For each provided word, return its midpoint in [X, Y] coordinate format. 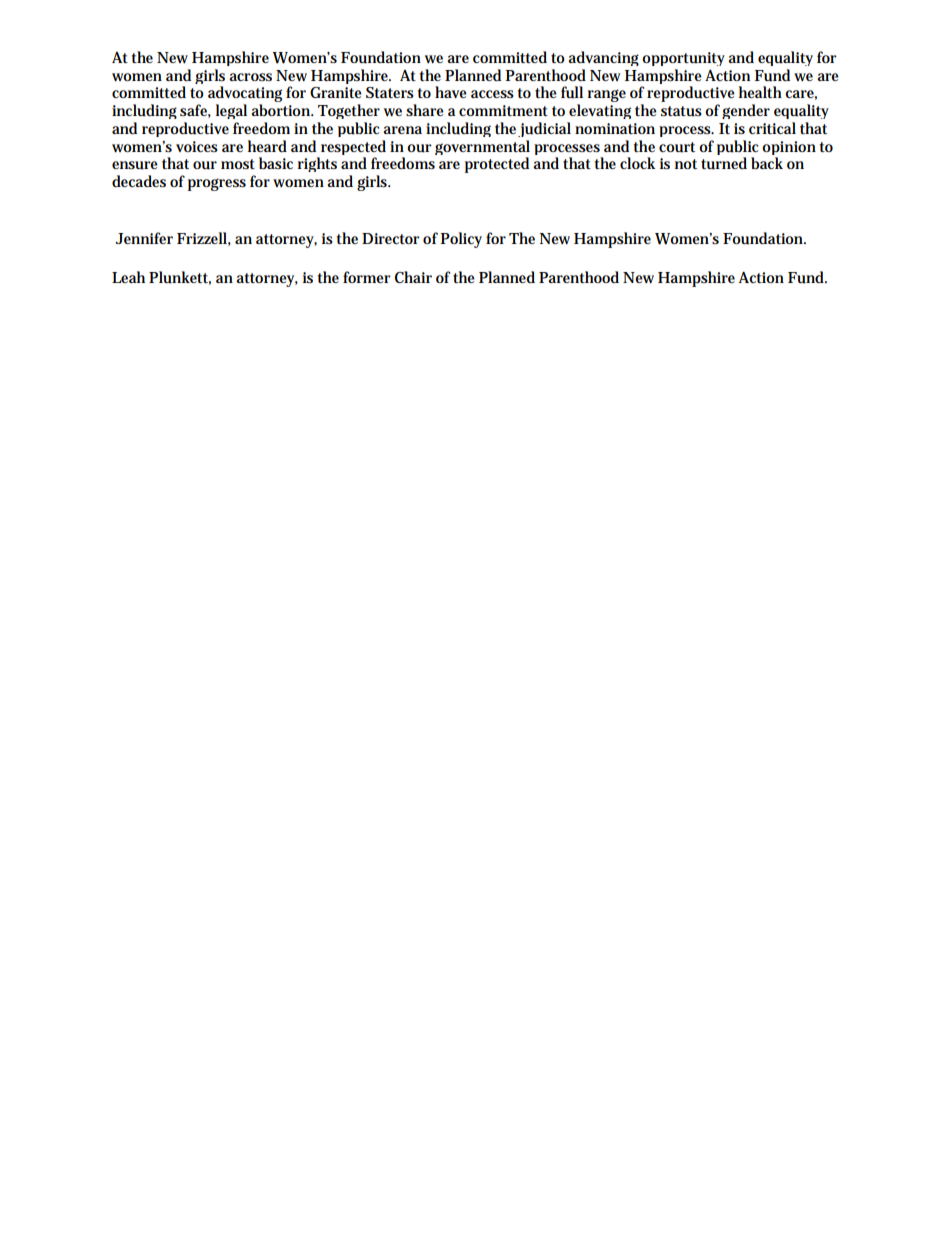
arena [402, 130]
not [686, 164]
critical [772, 128]
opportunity [683, 61]
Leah [128, 277]
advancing [603, 60]
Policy [461, 240]
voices [197, 146]
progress [217, 184]
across [250, 77]
